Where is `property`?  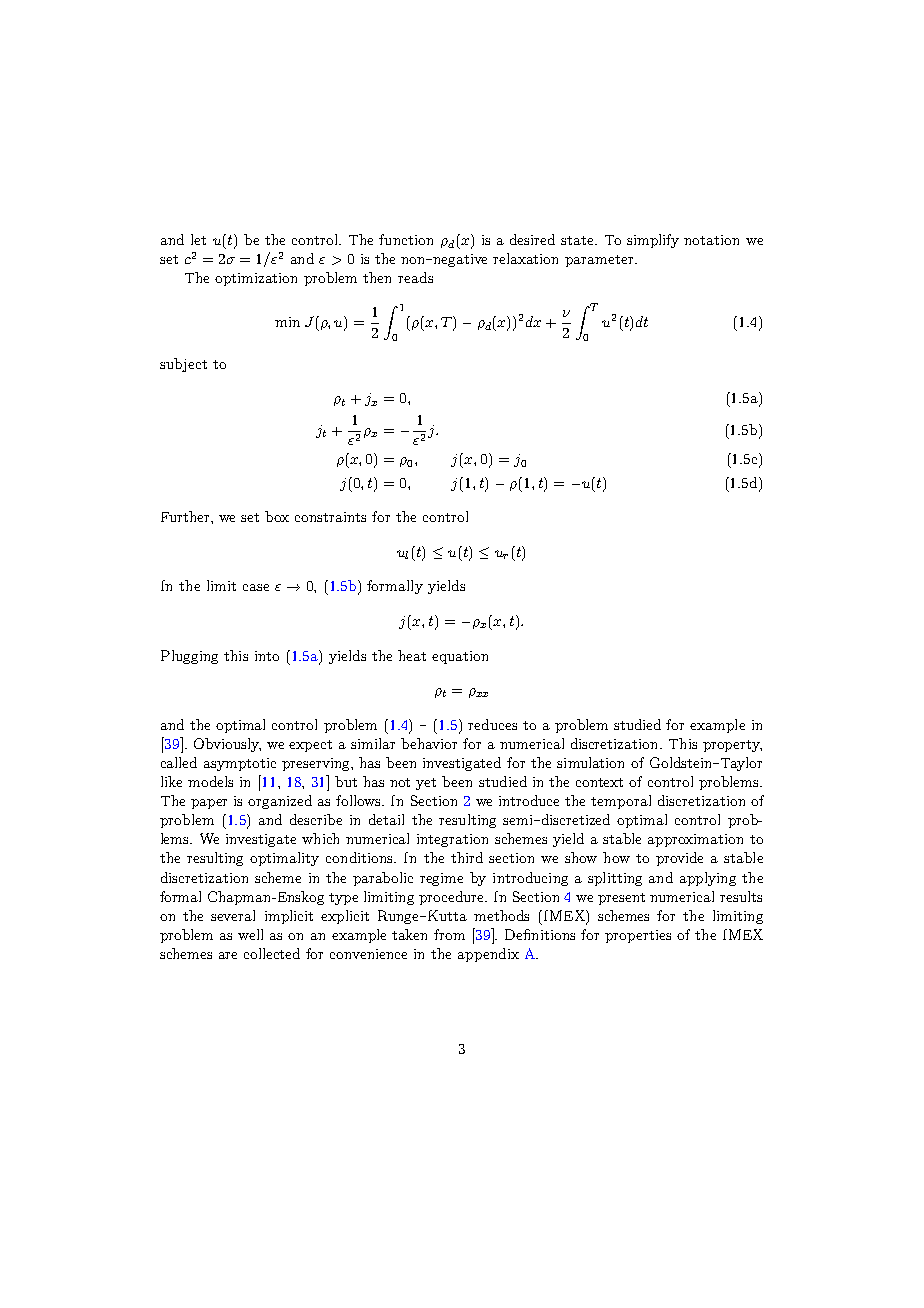
property is located at coordinates (732, 746).
